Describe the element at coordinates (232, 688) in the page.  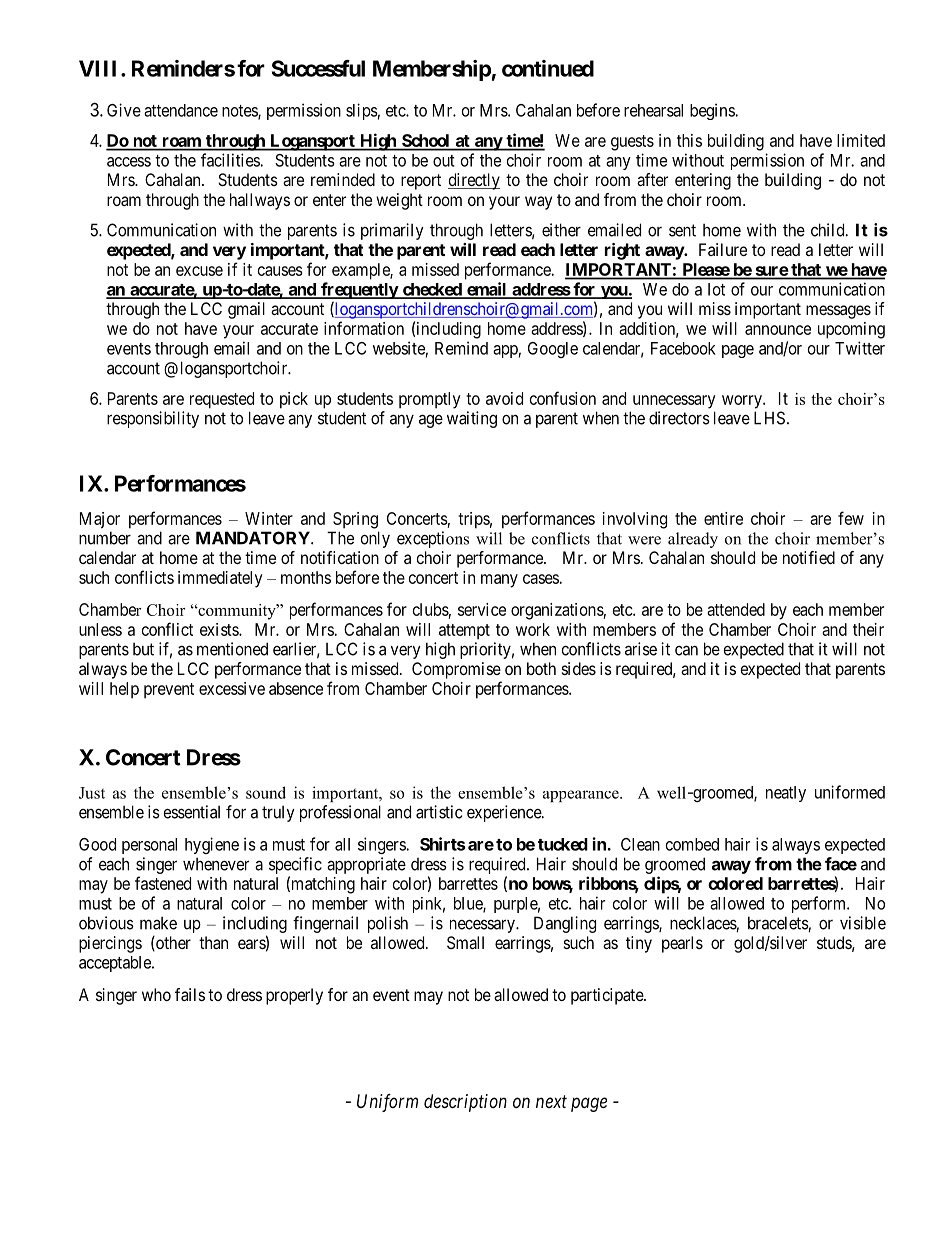
I see `excessive` at that location.
